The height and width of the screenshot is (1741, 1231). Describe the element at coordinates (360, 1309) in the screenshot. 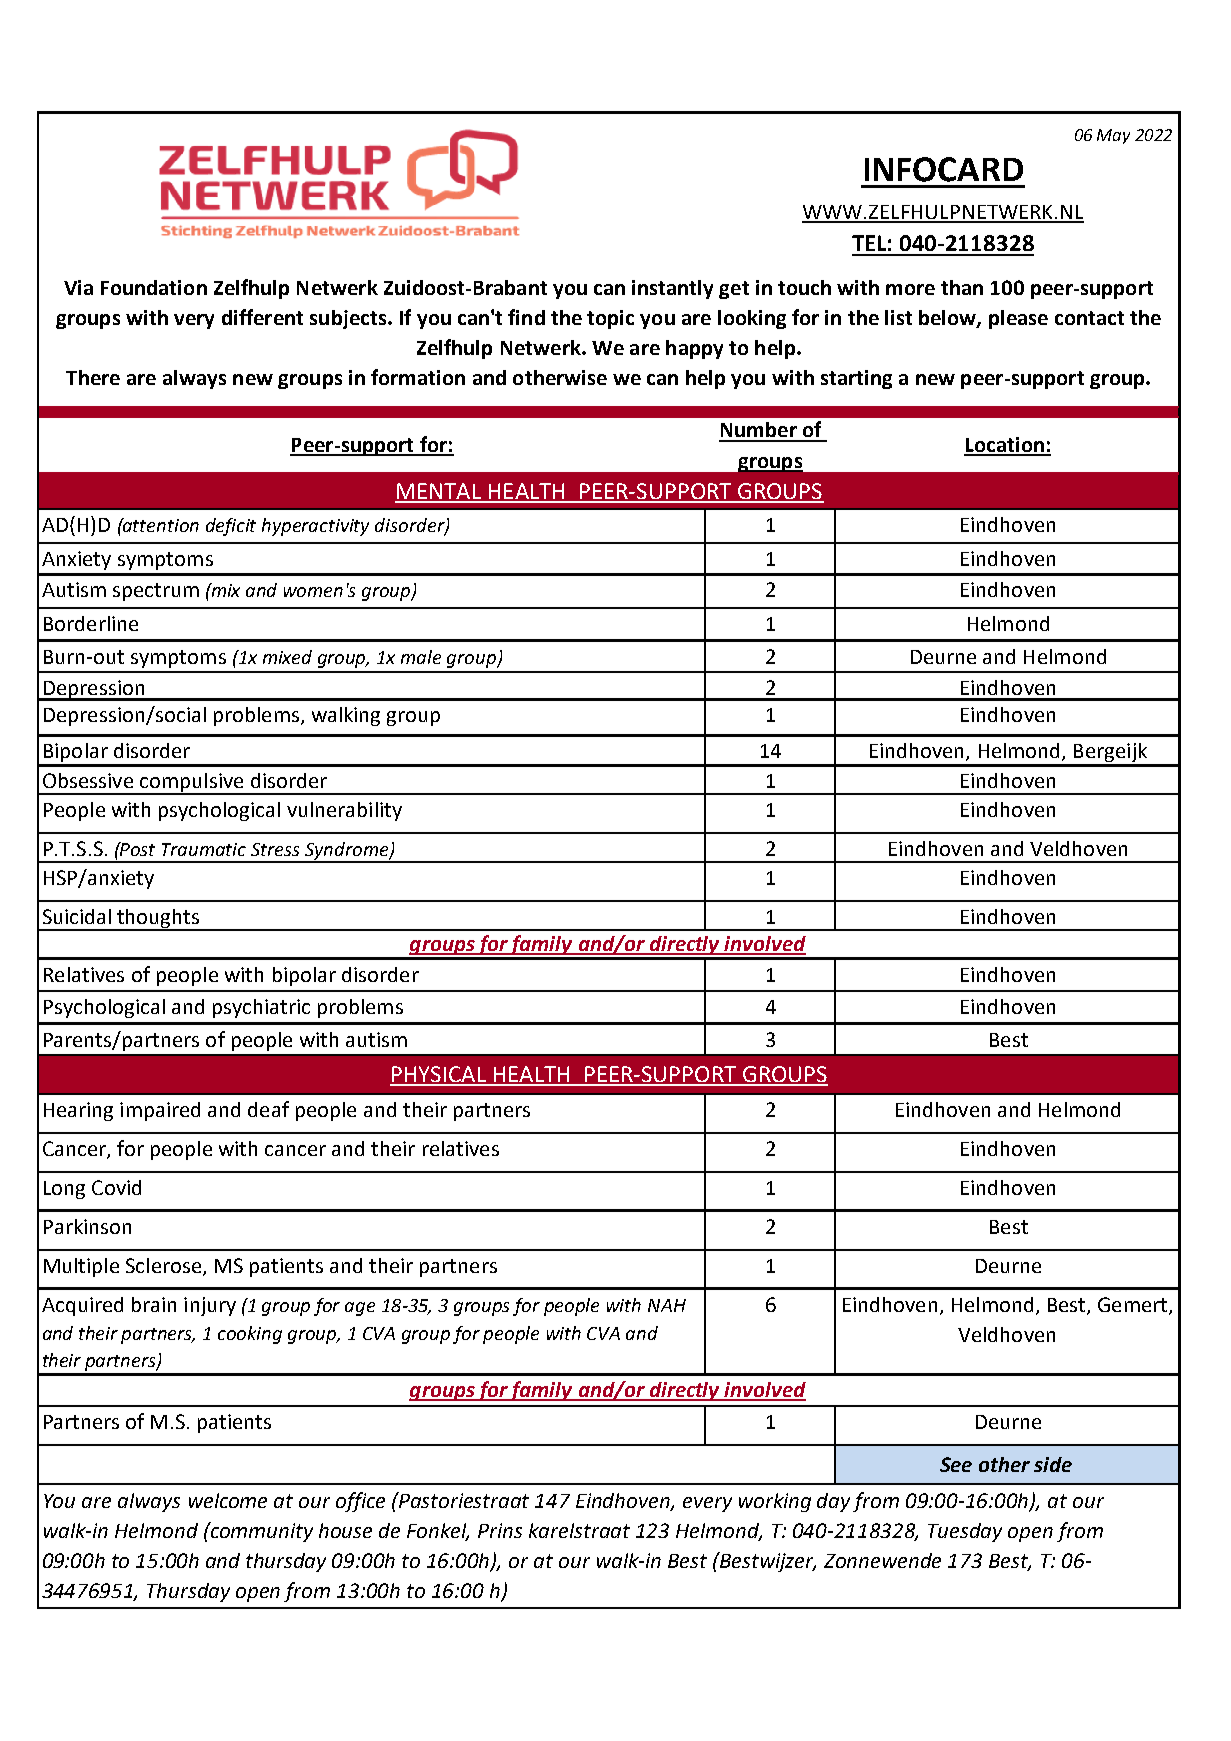

I see `age` at that location.
